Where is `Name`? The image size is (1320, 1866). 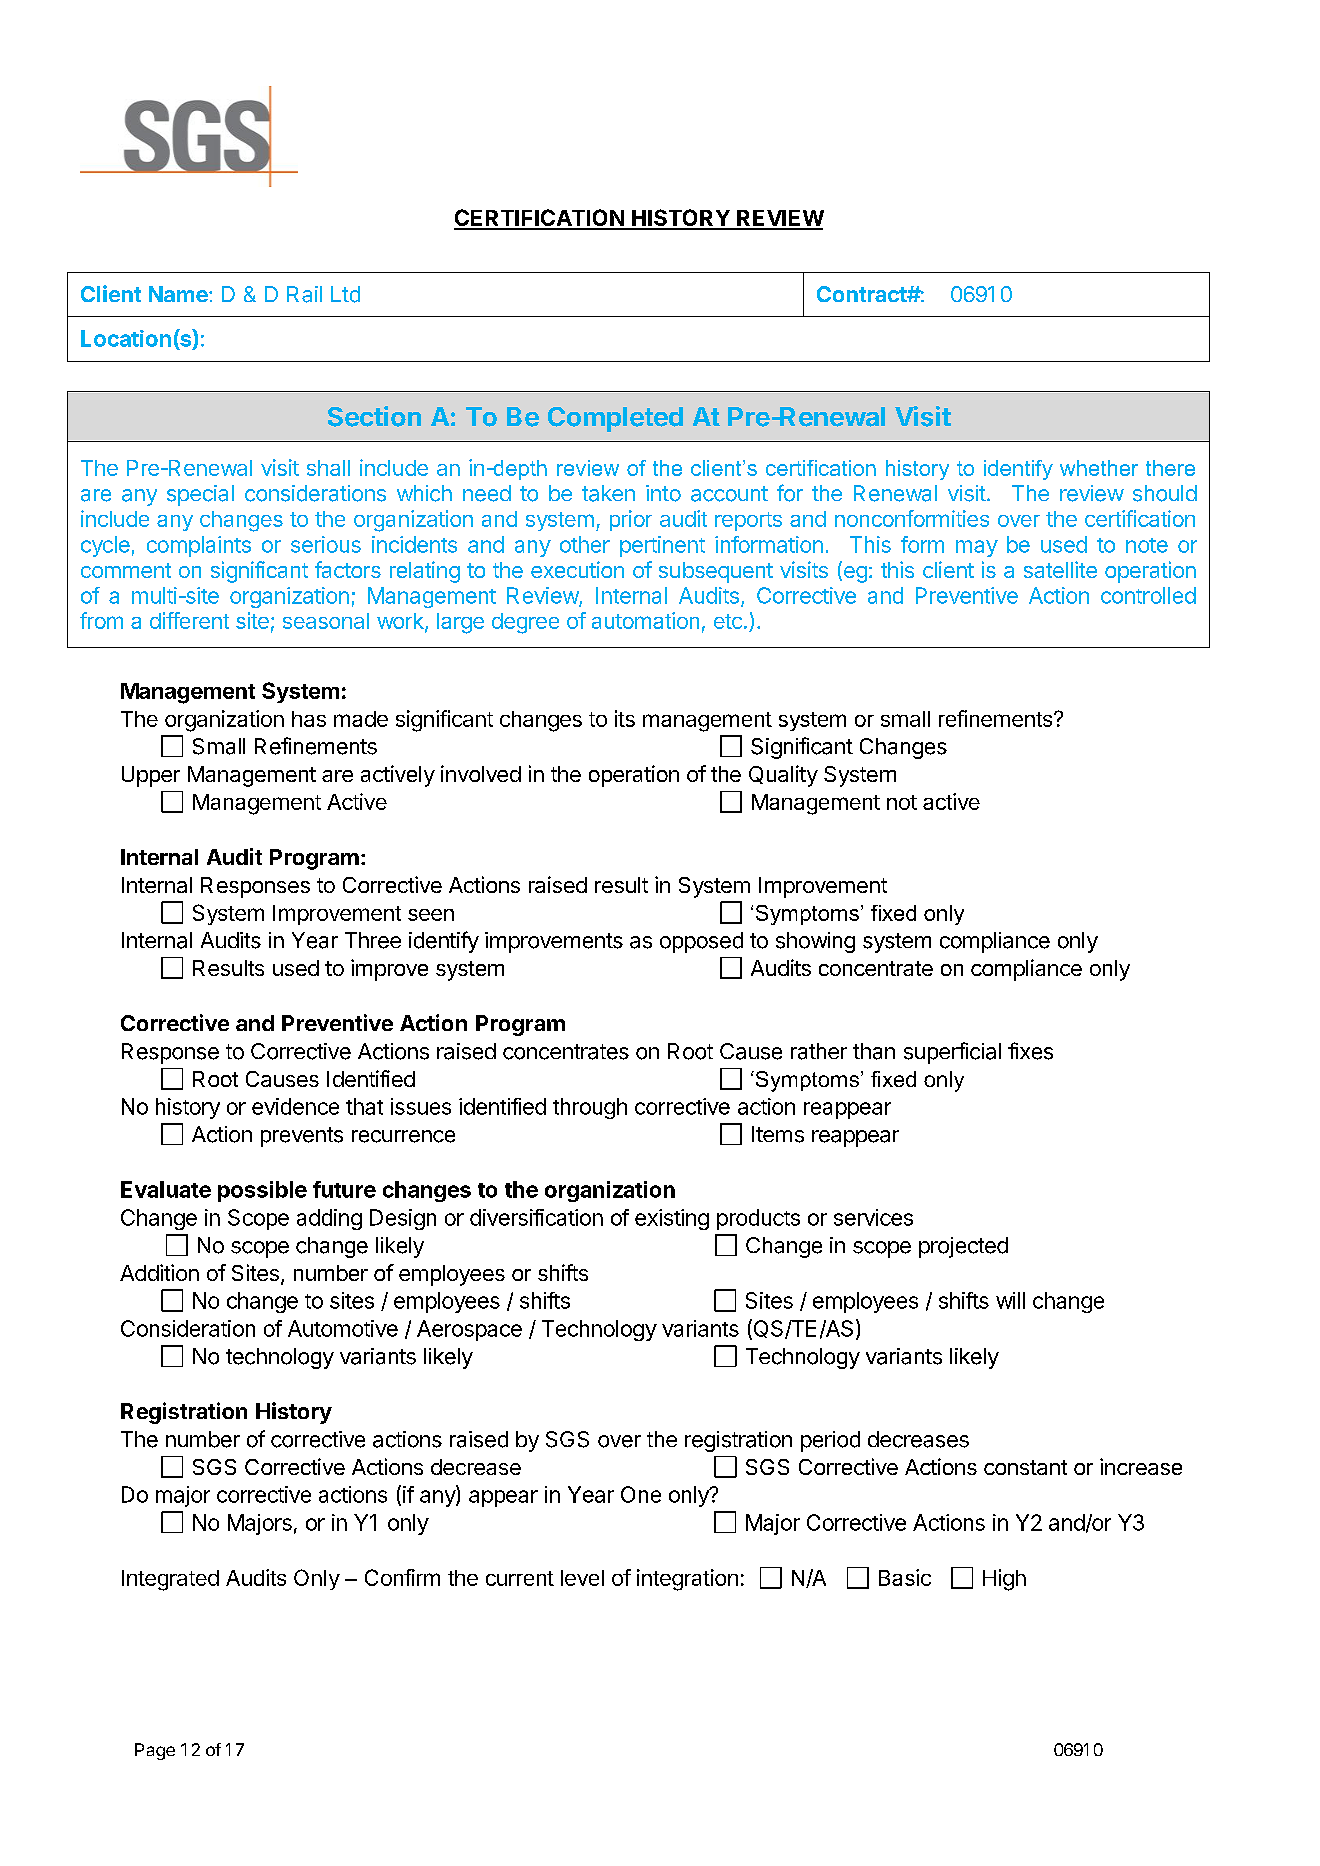
Name is located at coordinates (179, 294).
